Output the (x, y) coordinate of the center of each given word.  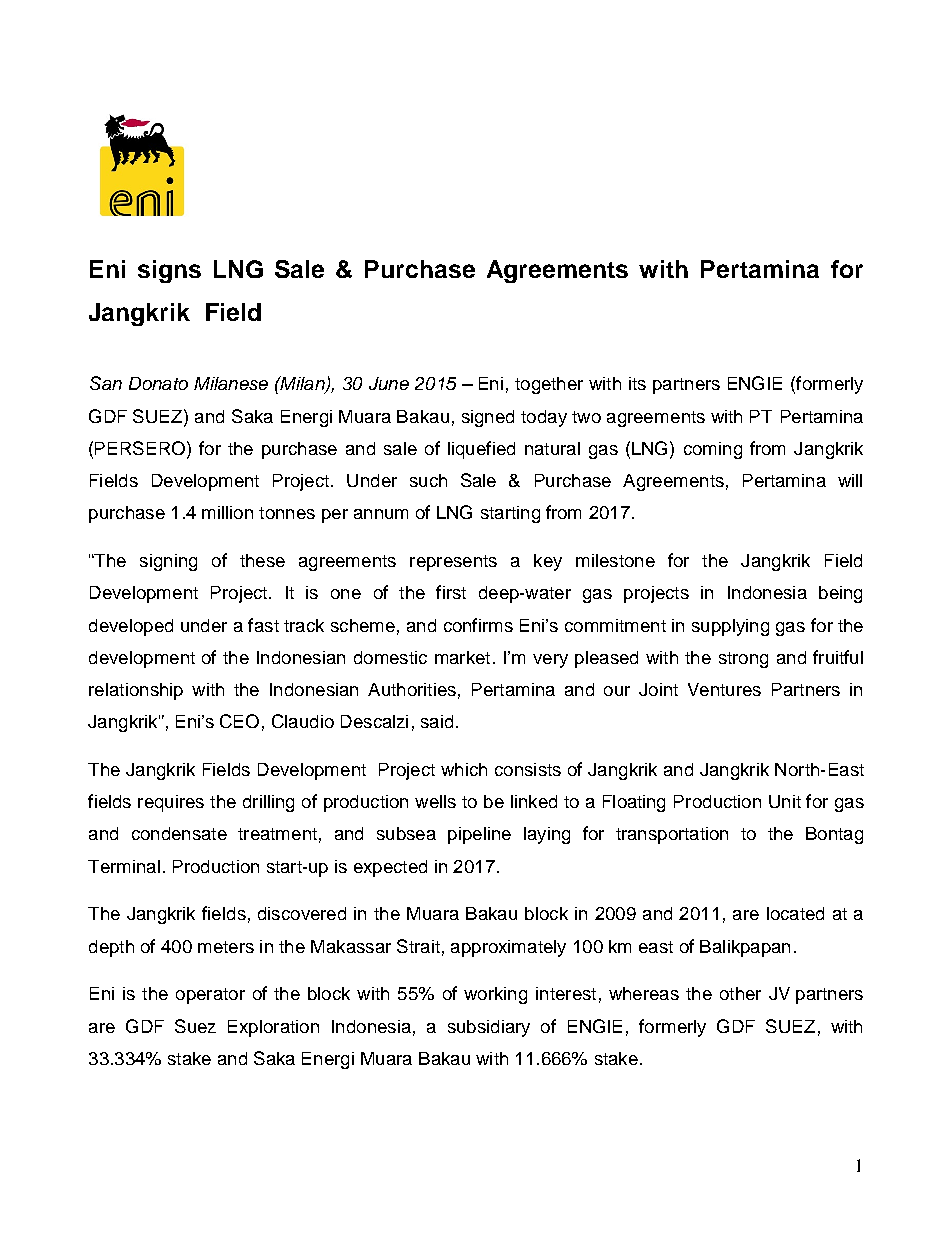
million (227, 512)
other (740, 993)
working (495, 995)
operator (210, 996)
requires (171, 803)
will (850, 480)
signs (169, 271)
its (637, 383)
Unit (785, 801)
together (549, 385)
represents (453, 563)
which (464, 769)
